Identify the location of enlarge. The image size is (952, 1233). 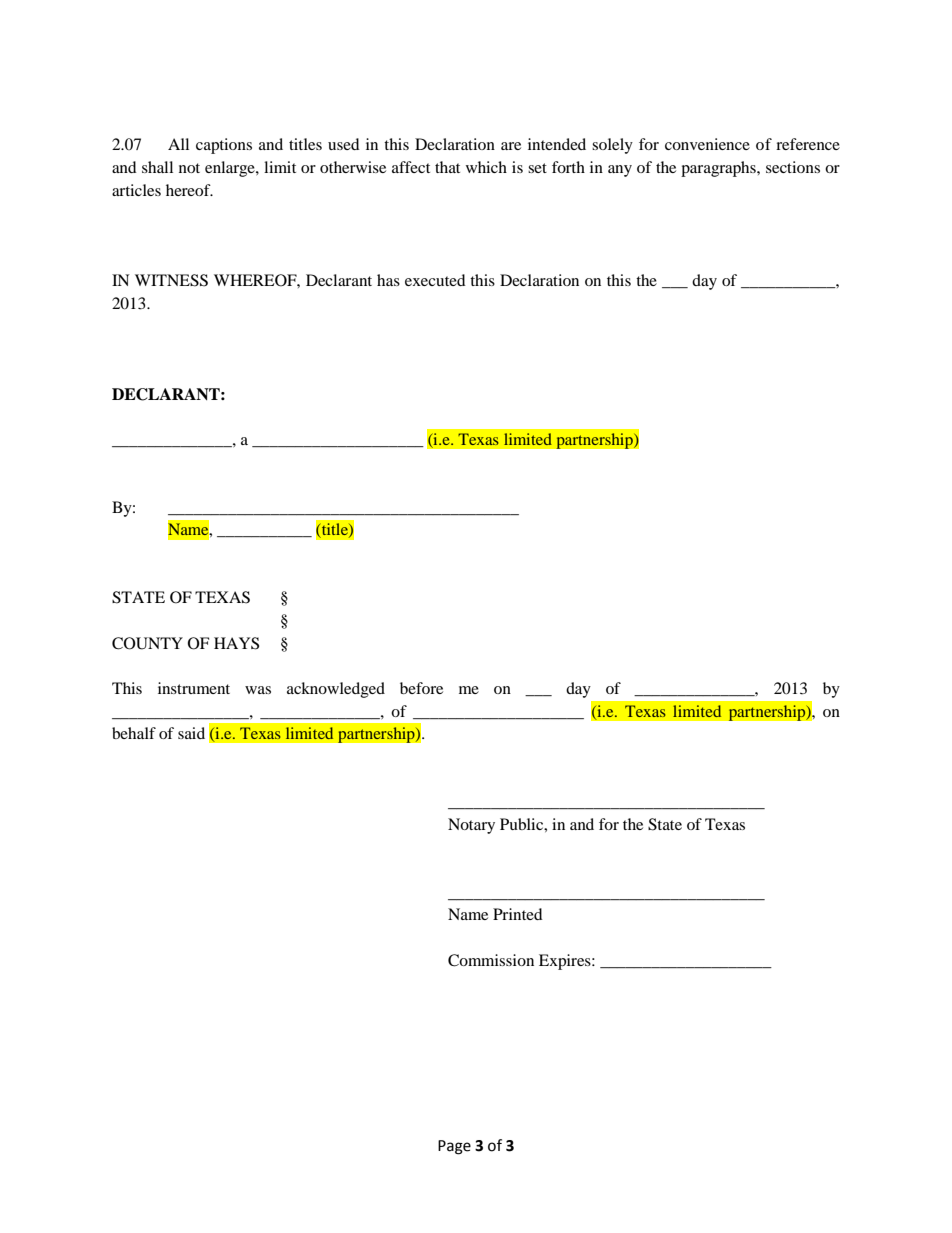
(231, 169).
